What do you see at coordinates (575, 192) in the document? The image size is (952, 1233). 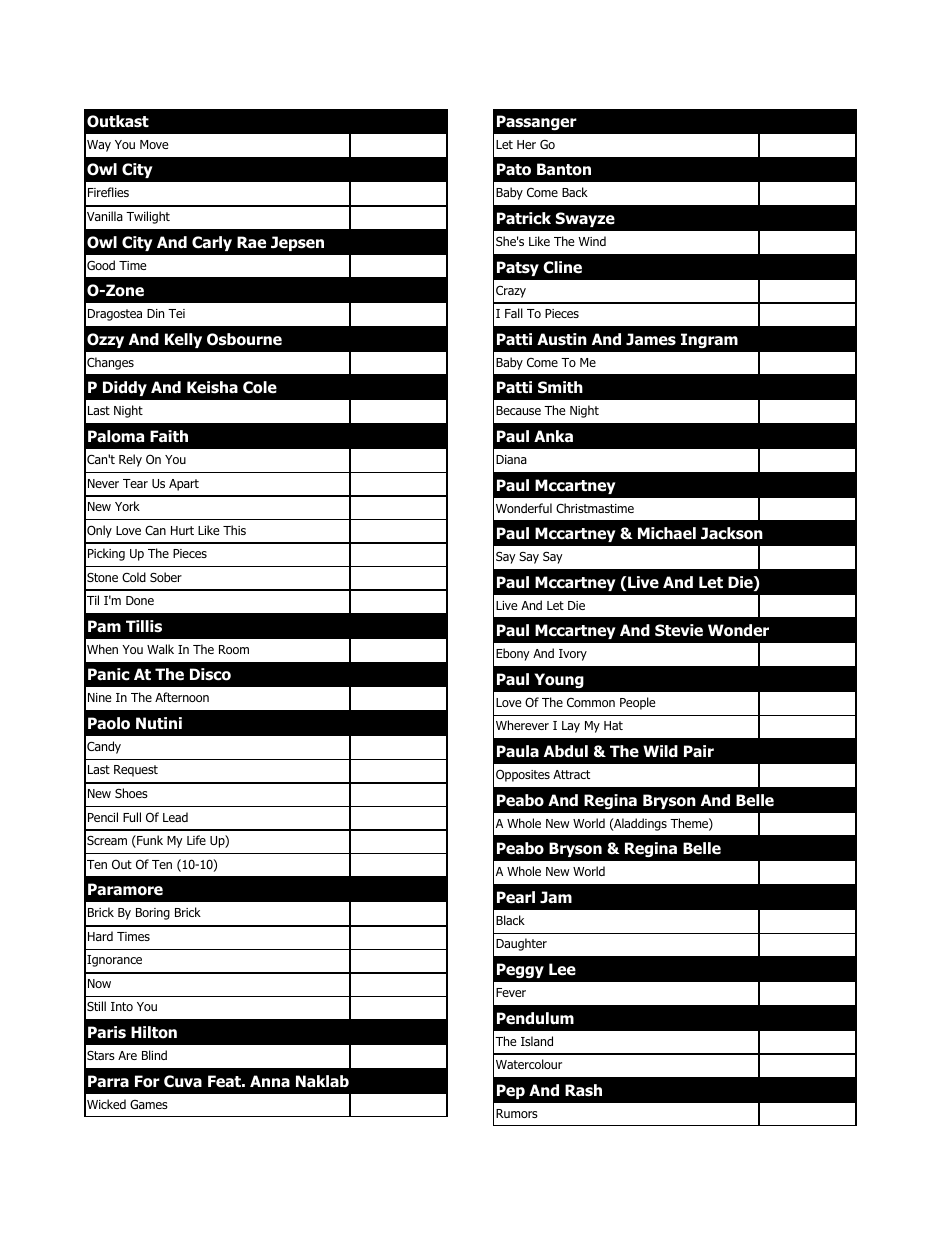 I see `Back` at bounding box center [575, 192].
